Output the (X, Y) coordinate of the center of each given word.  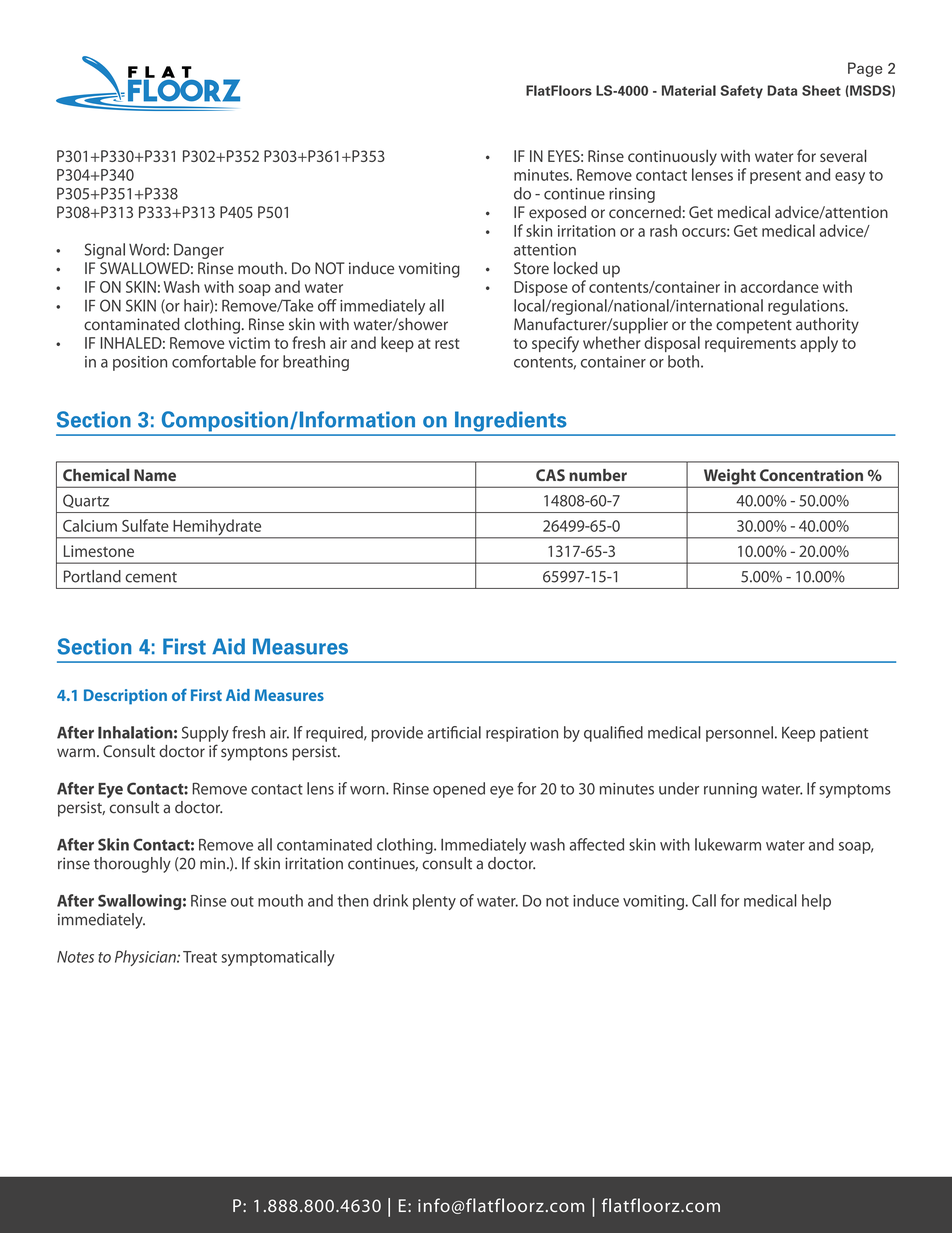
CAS (550, 475)
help (816, 902)
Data (782, 90)
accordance (779, 286)
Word (147, 249)
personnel (739, 734)
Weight (729, 478)
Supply (205, 735)
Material (689, 90)
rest (447, 343)
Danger (199, 251)
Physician (146, 958)
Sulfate (145, 525)
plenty (434, 902)
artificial (454, 732)
